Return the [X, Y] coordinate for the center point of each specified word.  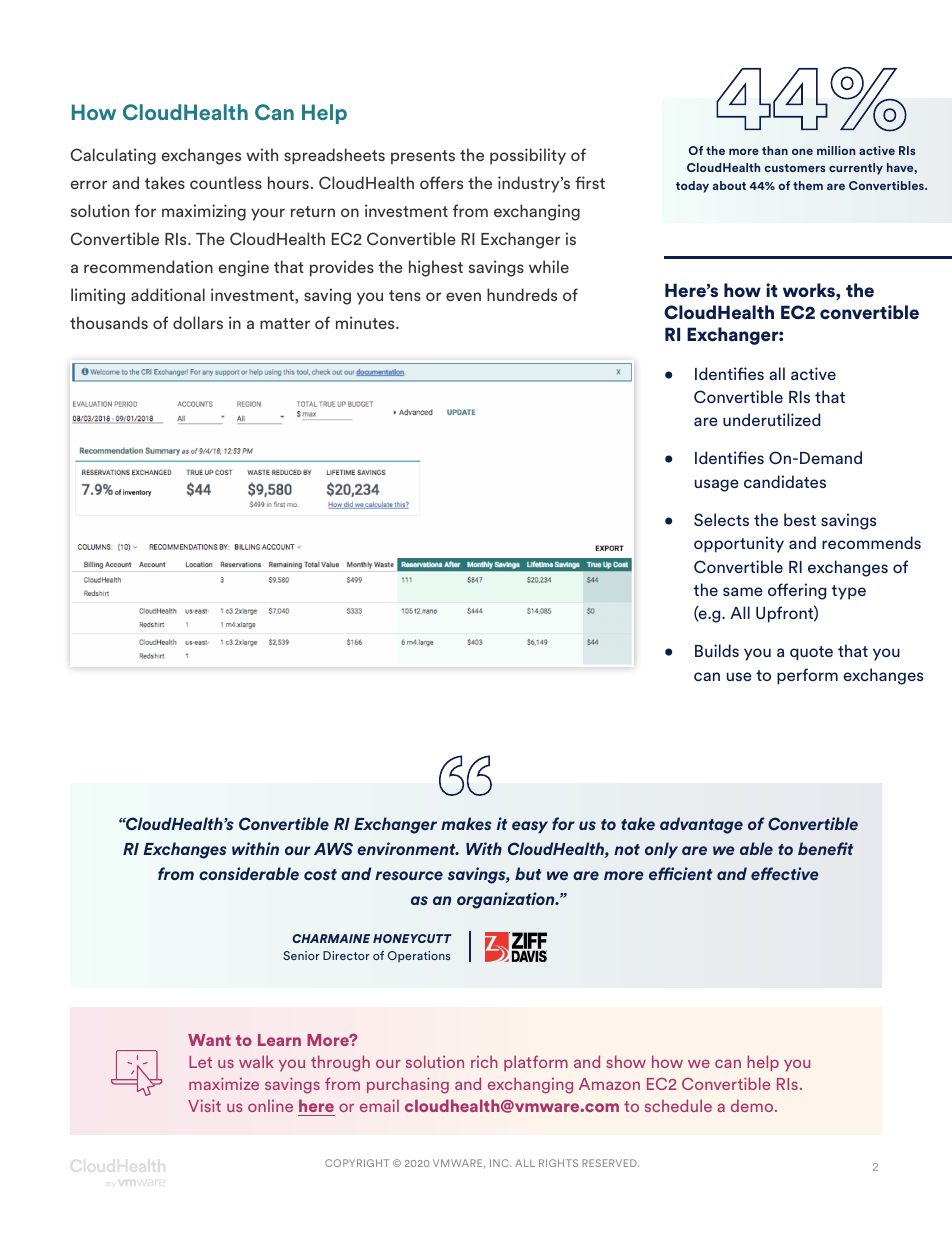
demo [753, 1105]
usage [717, 485]
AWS [333, 848]
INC [500, 1163]
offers [441, 182]
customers [794, 168]
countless [226, 182]
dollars [198, 322]
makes [466, 823]
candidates [785, 481]
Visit [204, 1105]
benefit [825, 848]
